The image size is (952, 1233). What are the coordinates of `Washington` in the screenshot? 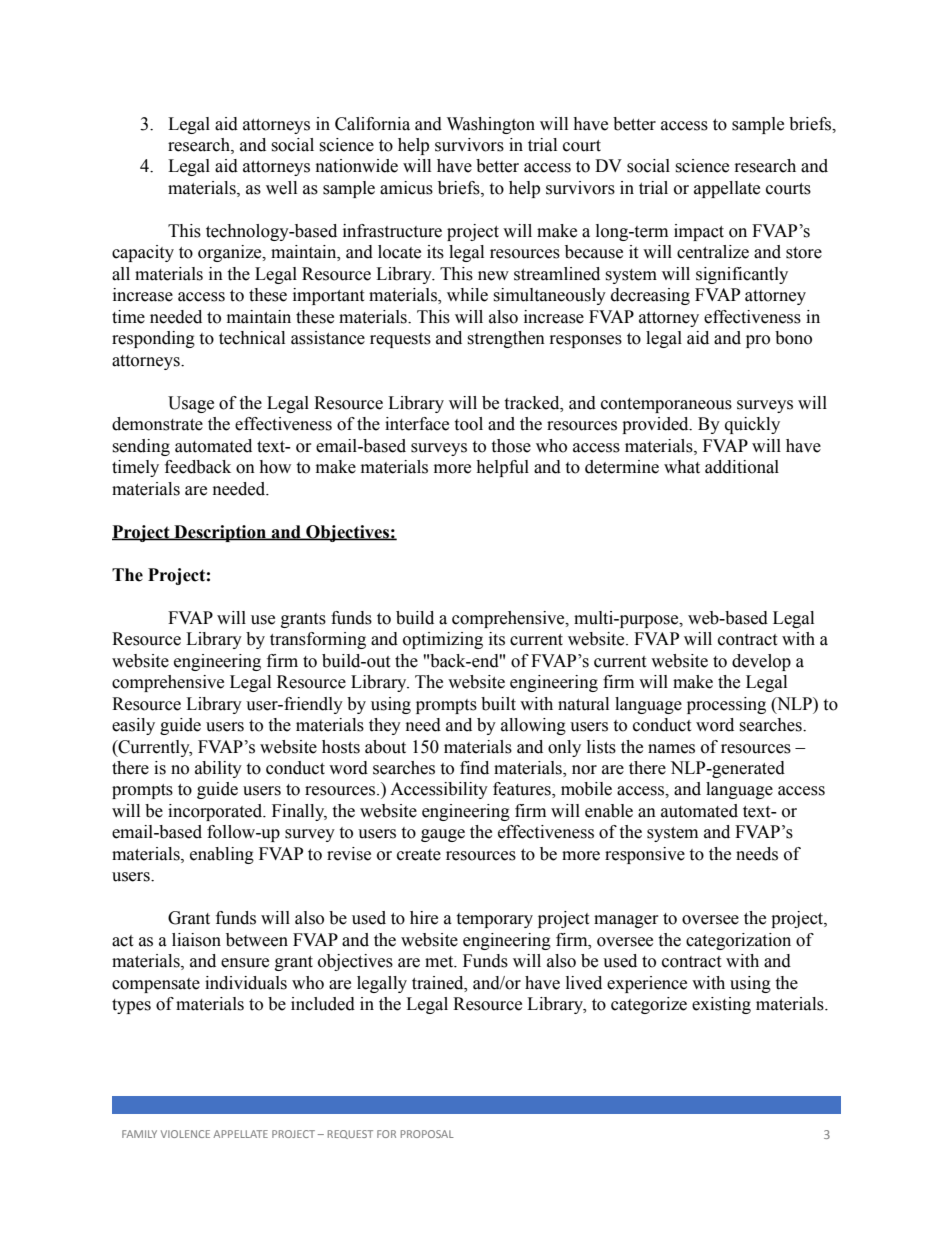 It's located at (491, 125).
